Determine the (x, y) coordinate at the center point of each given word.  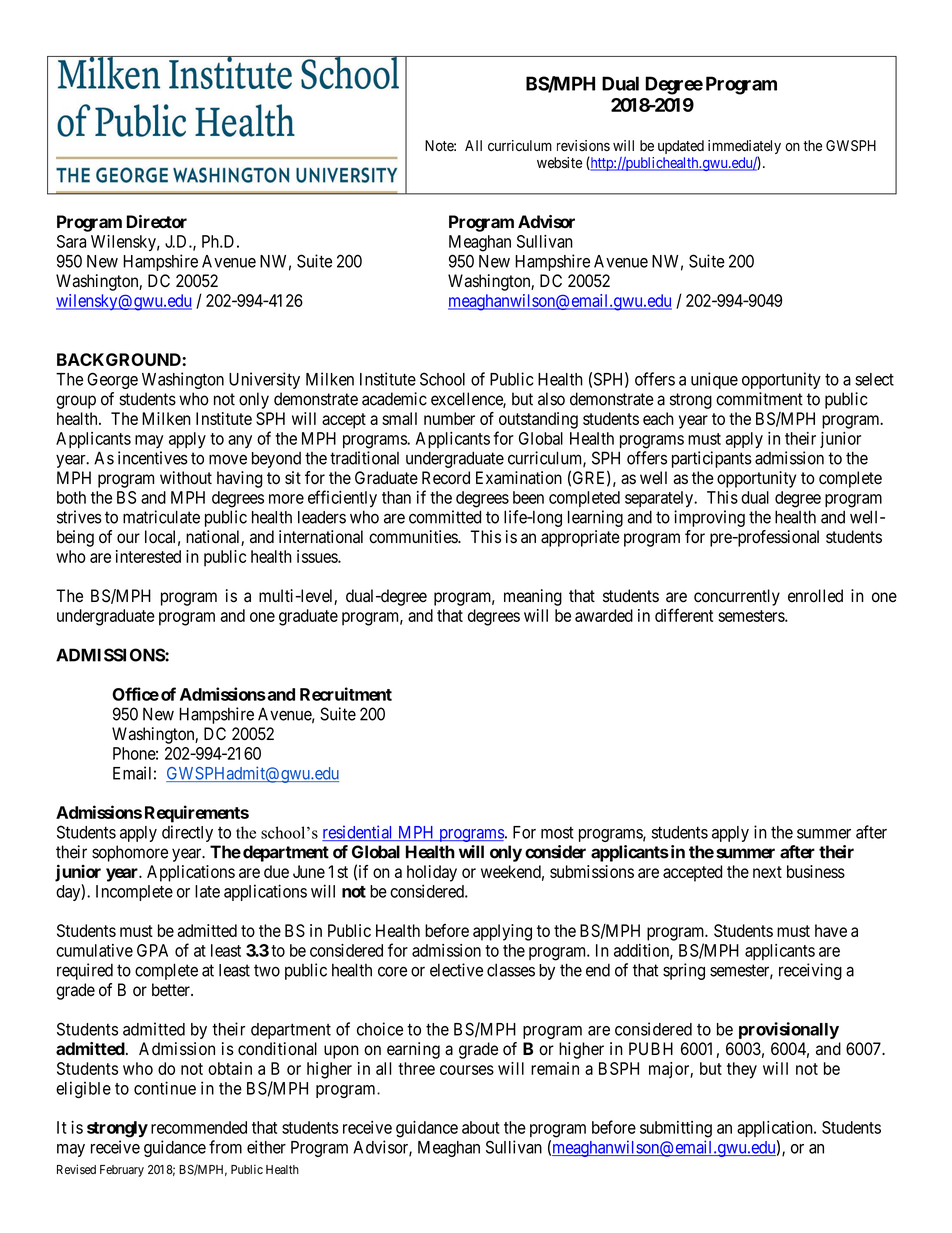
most (557, 832)
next (767, 872)
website (559, 163)
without (186, 478)
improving (709, 518)
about (481, 1127)
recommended (199, 1127)
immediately (744, 148)
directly (187, 833)
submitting (676, 1129)
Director (157, 222)
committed (445, 517)
